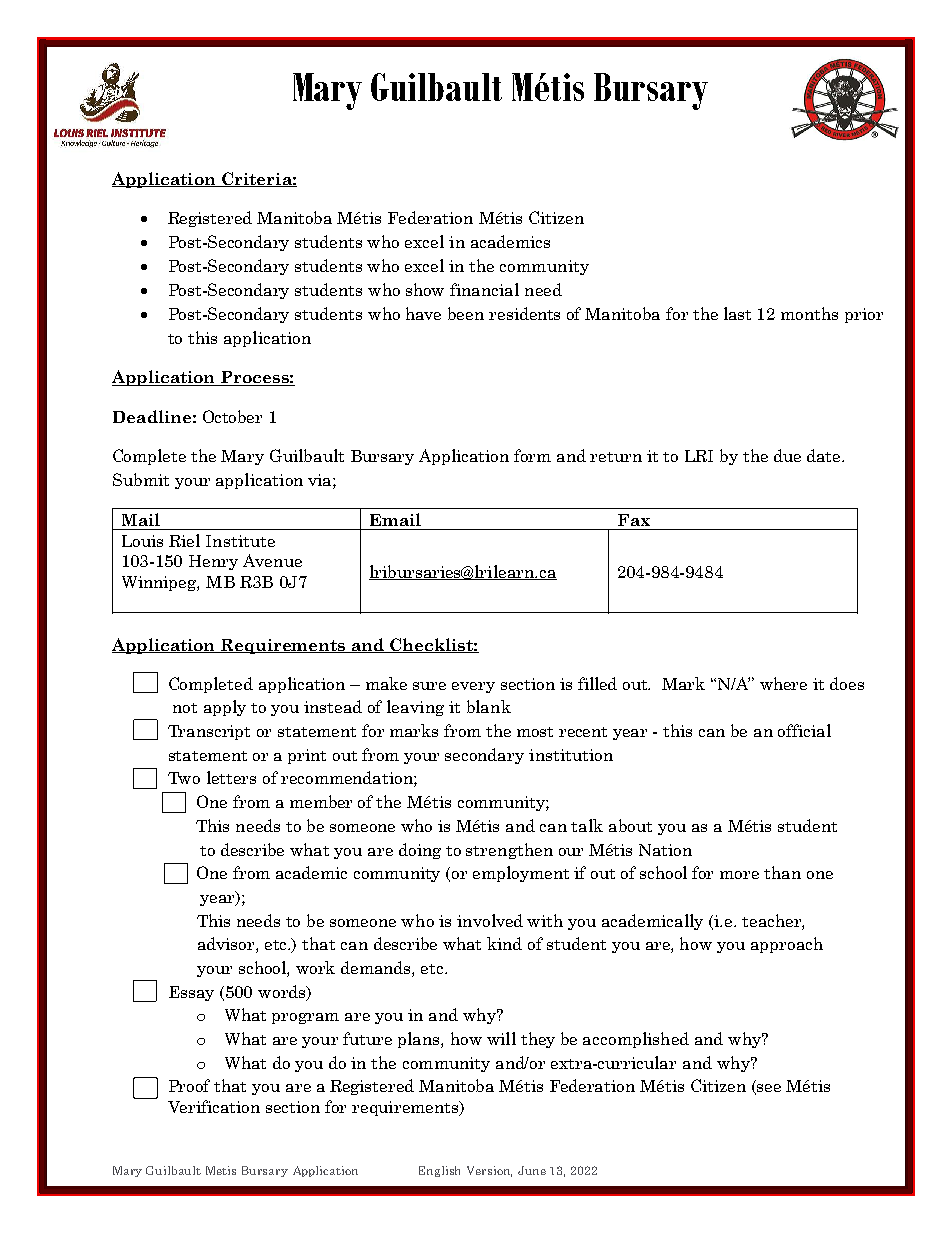 This document has width=952, height=1233. I want to click on residents, so click(524, 313).
